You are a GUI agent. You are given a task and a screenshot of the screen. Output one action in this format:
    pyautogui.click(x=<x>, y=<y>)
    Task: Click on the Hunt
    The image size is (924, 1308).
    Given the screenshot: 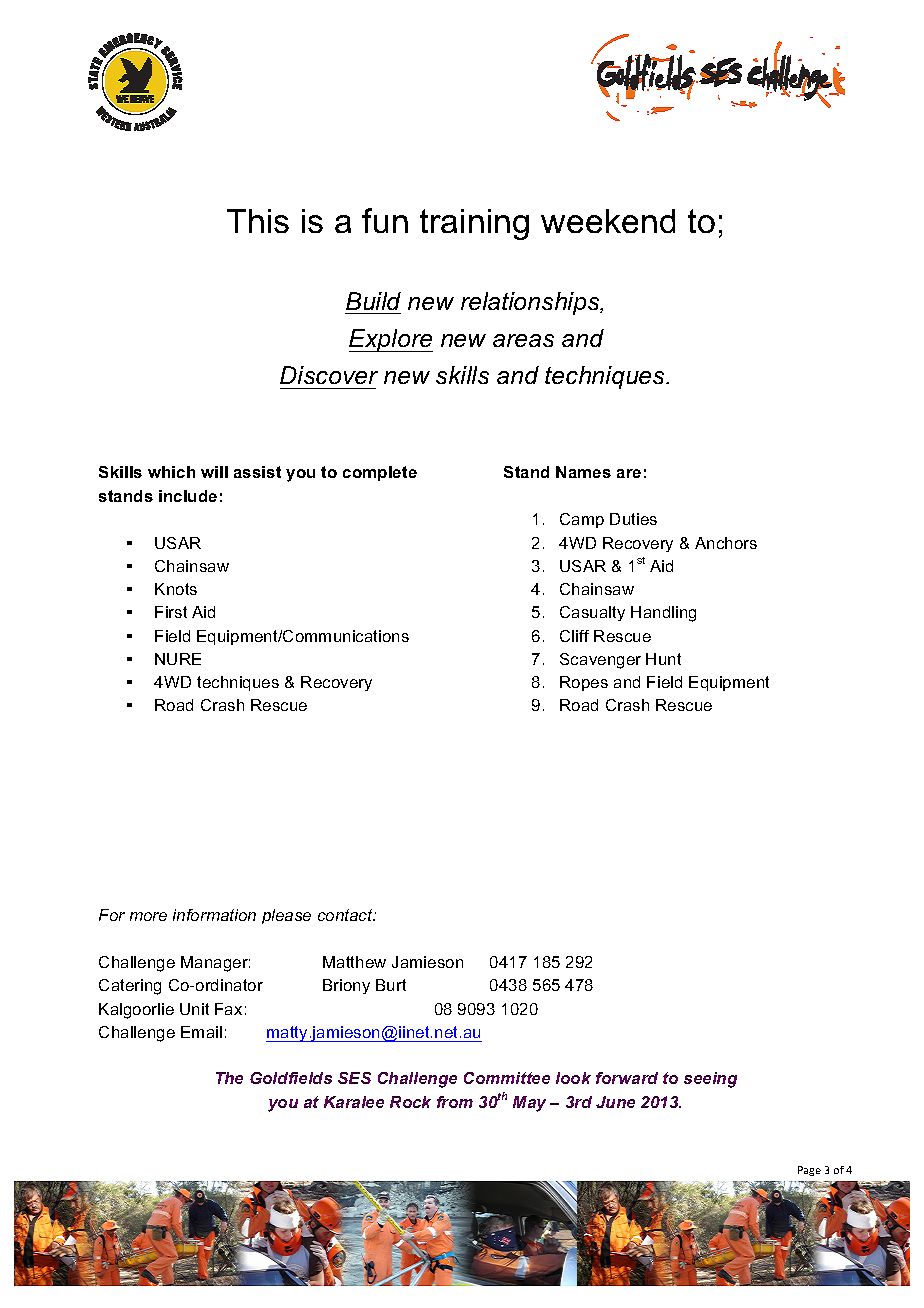 What is the action you would take?
    pyautogui.click(x=663, y=659)
